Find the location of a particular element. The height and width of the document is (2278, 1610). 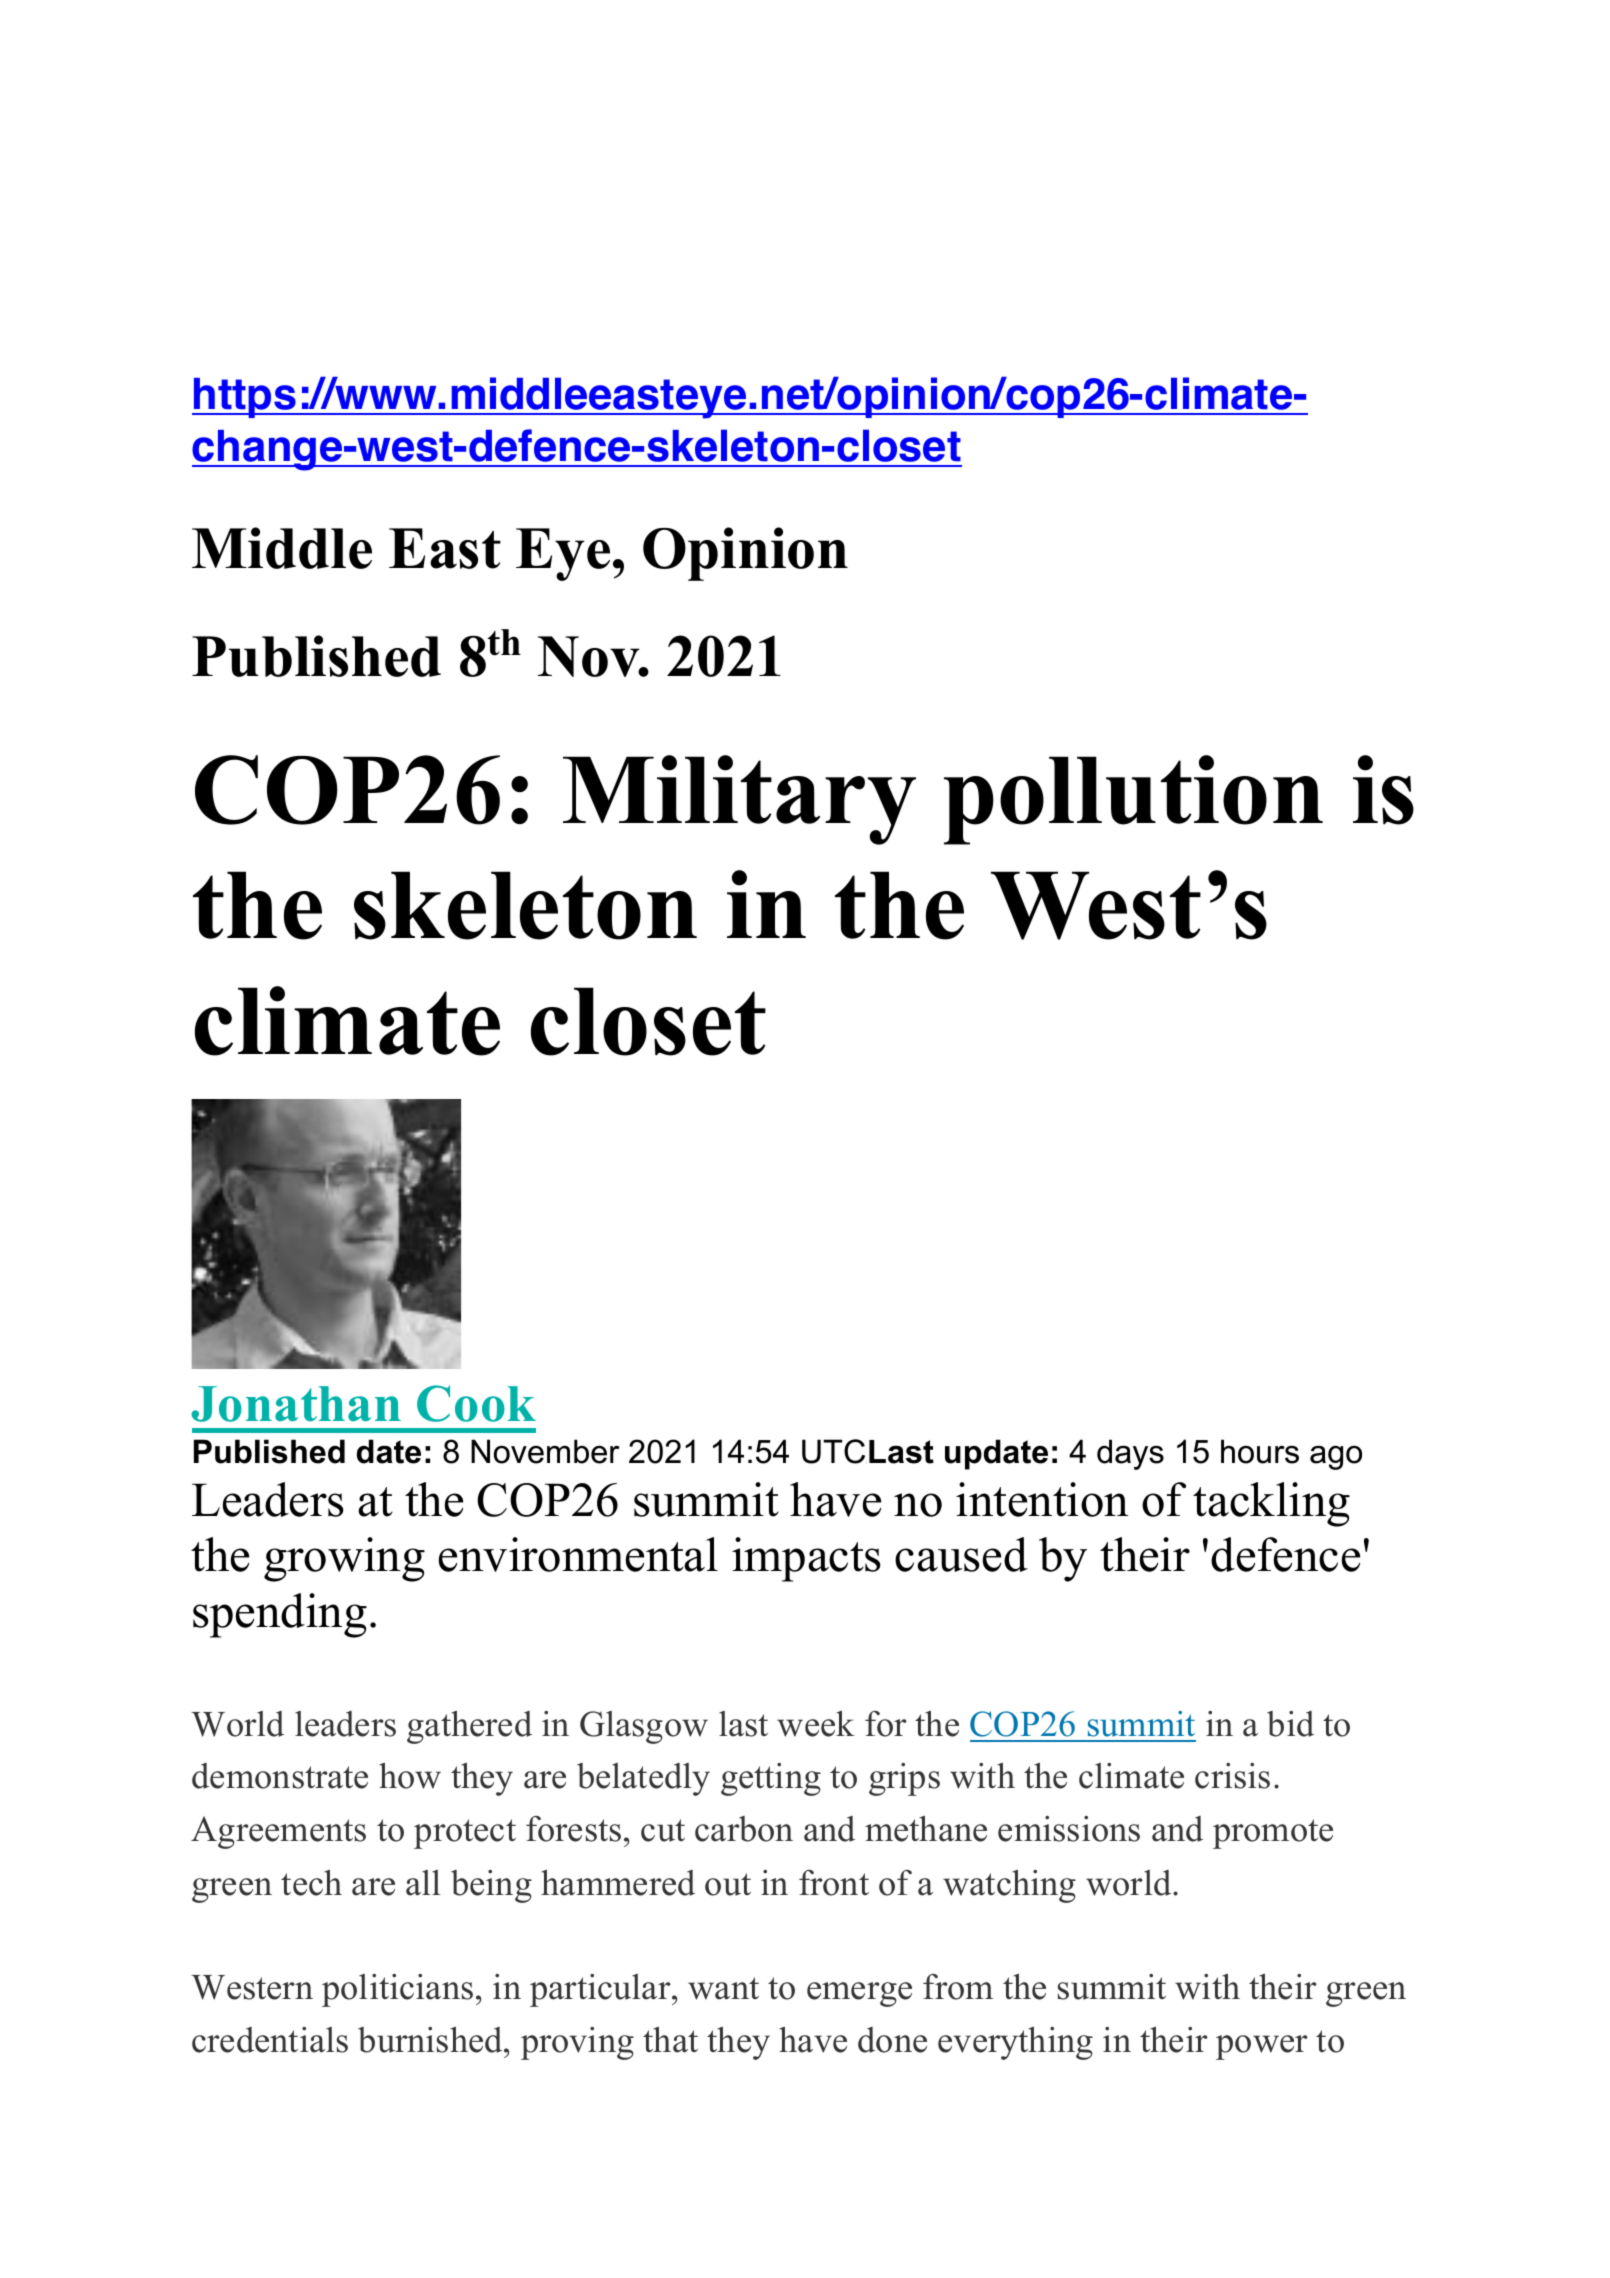

impacts is located at coordinates (806, 1559).
